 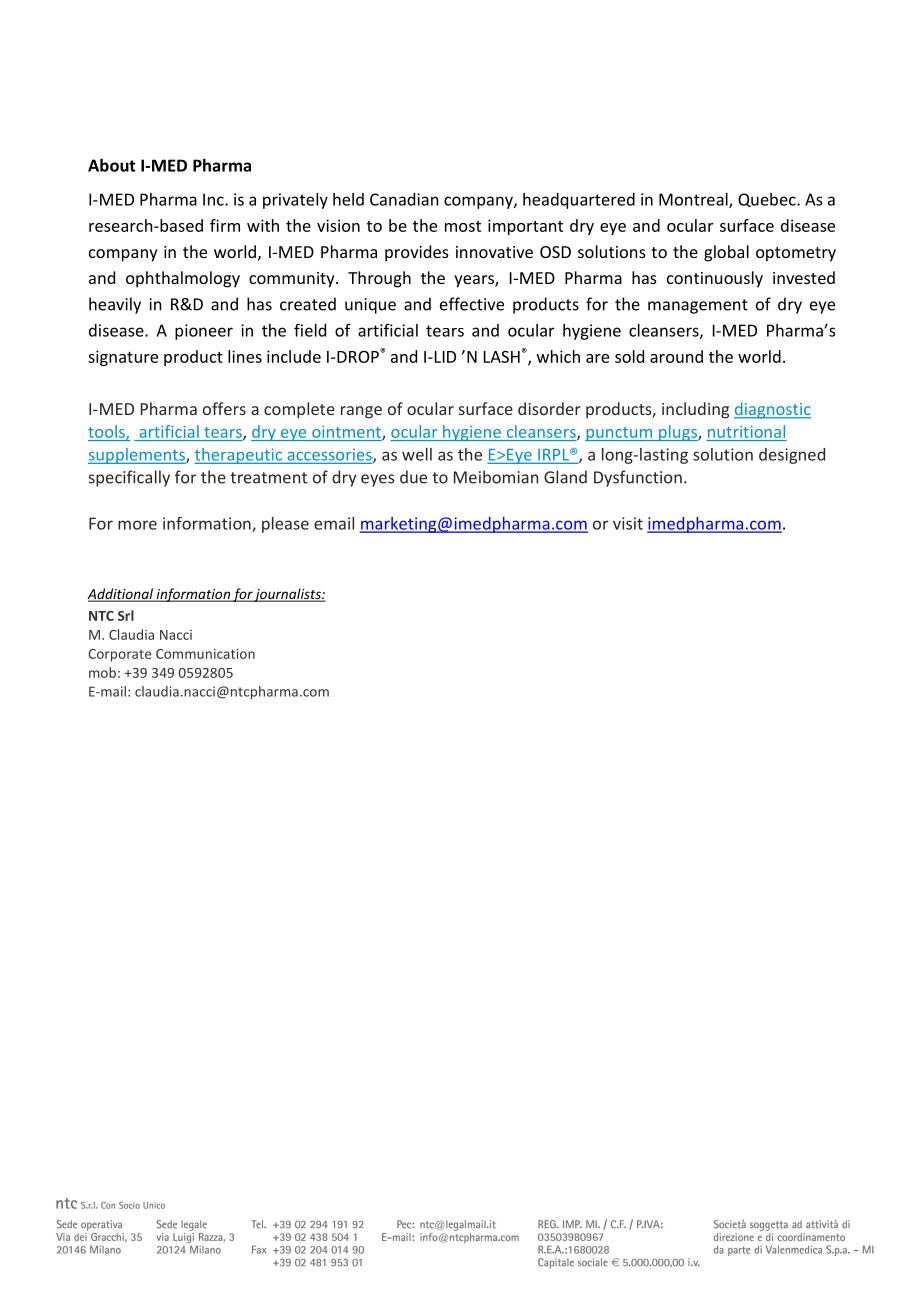 I want to click on including, so click(x=695, y=410).
